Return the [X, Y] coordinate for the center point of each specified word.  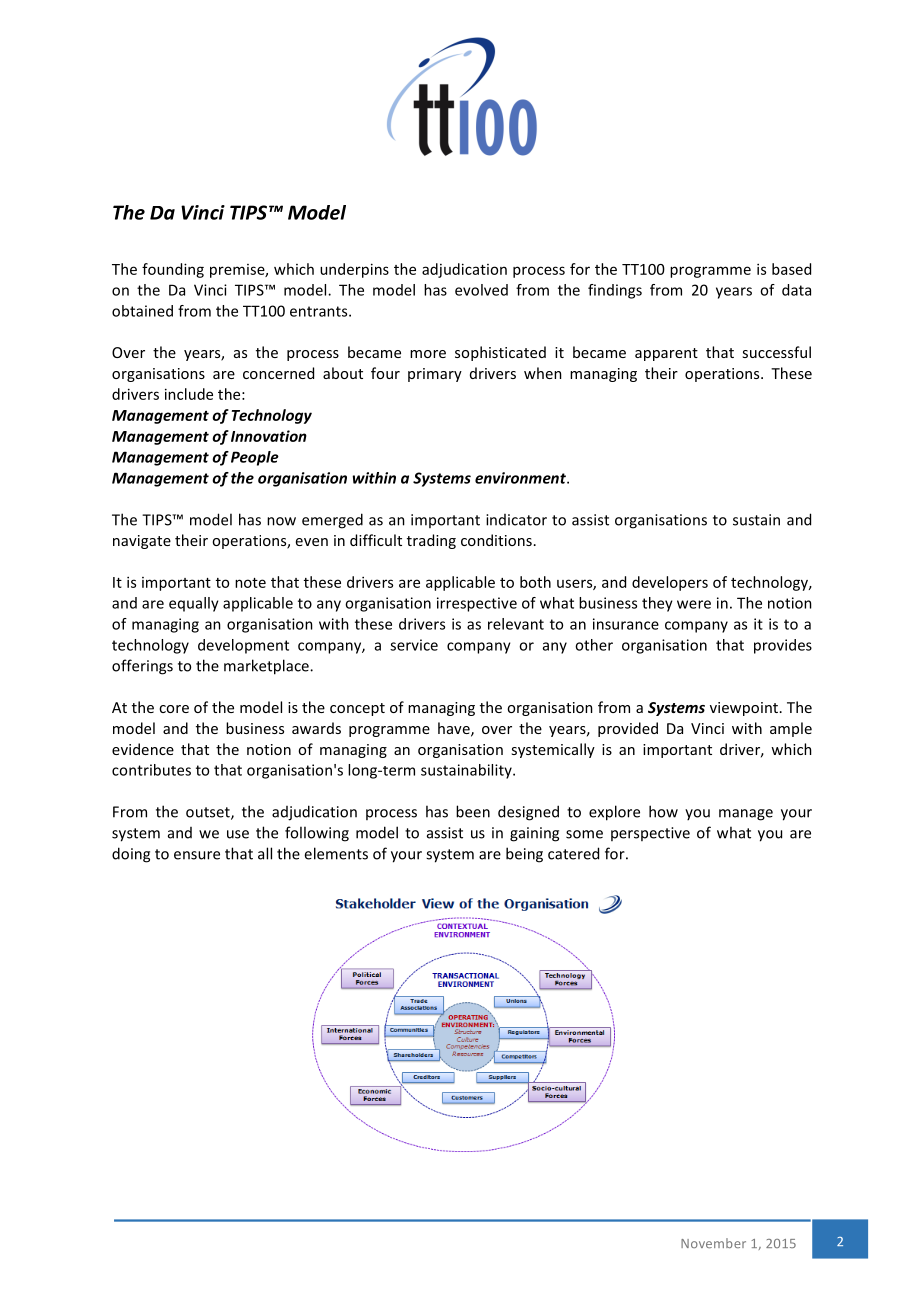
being [524, 855]
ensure [197, 855]
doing [131, 855]
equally [194, 604]
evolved [481, 290]
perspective [650, 834]
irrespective [477, 604]
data [796, 290]
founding [173, 270]
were [694, 604]
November [713, 1243]
